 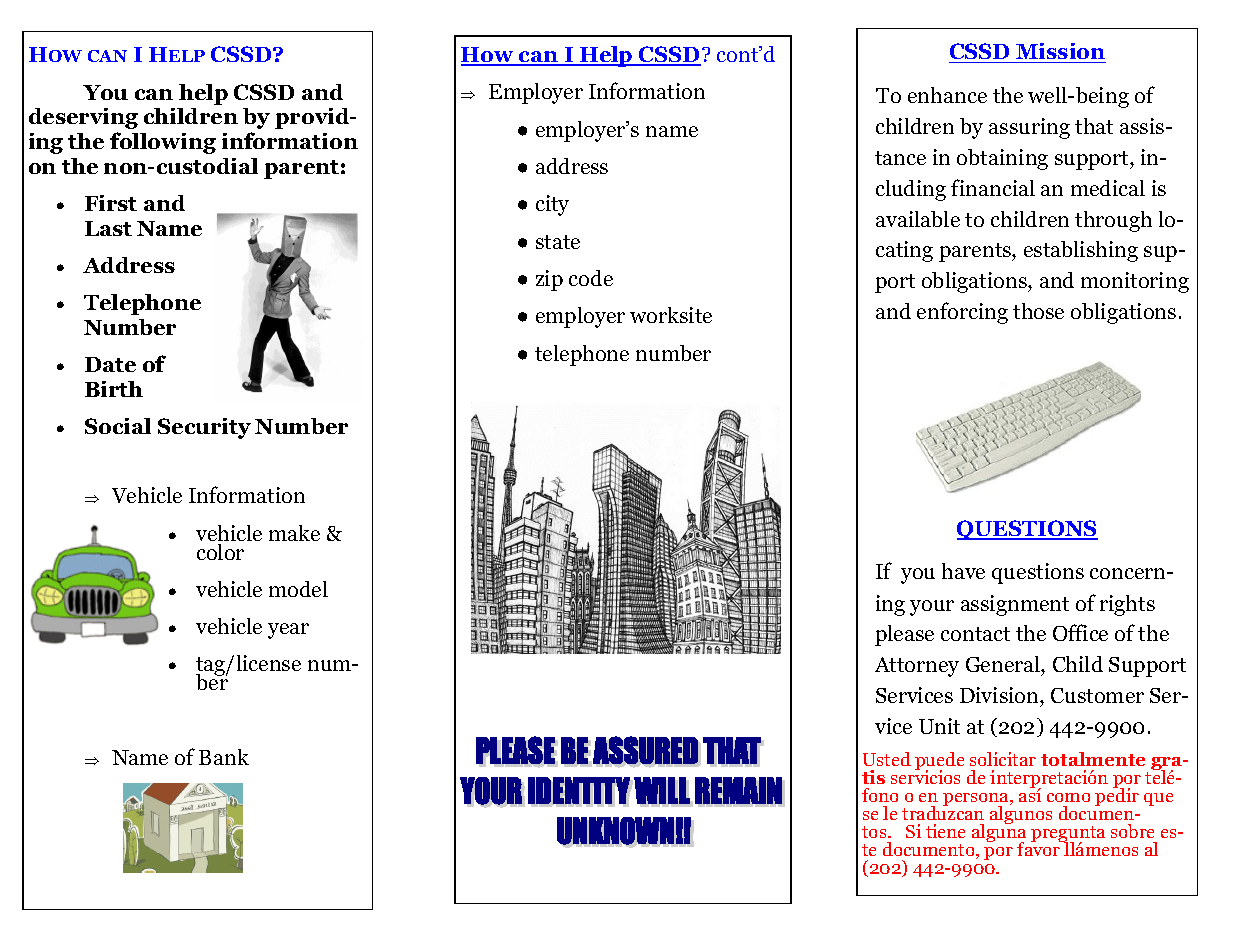 I want to click on worksite, so click(x=671, y=315).
